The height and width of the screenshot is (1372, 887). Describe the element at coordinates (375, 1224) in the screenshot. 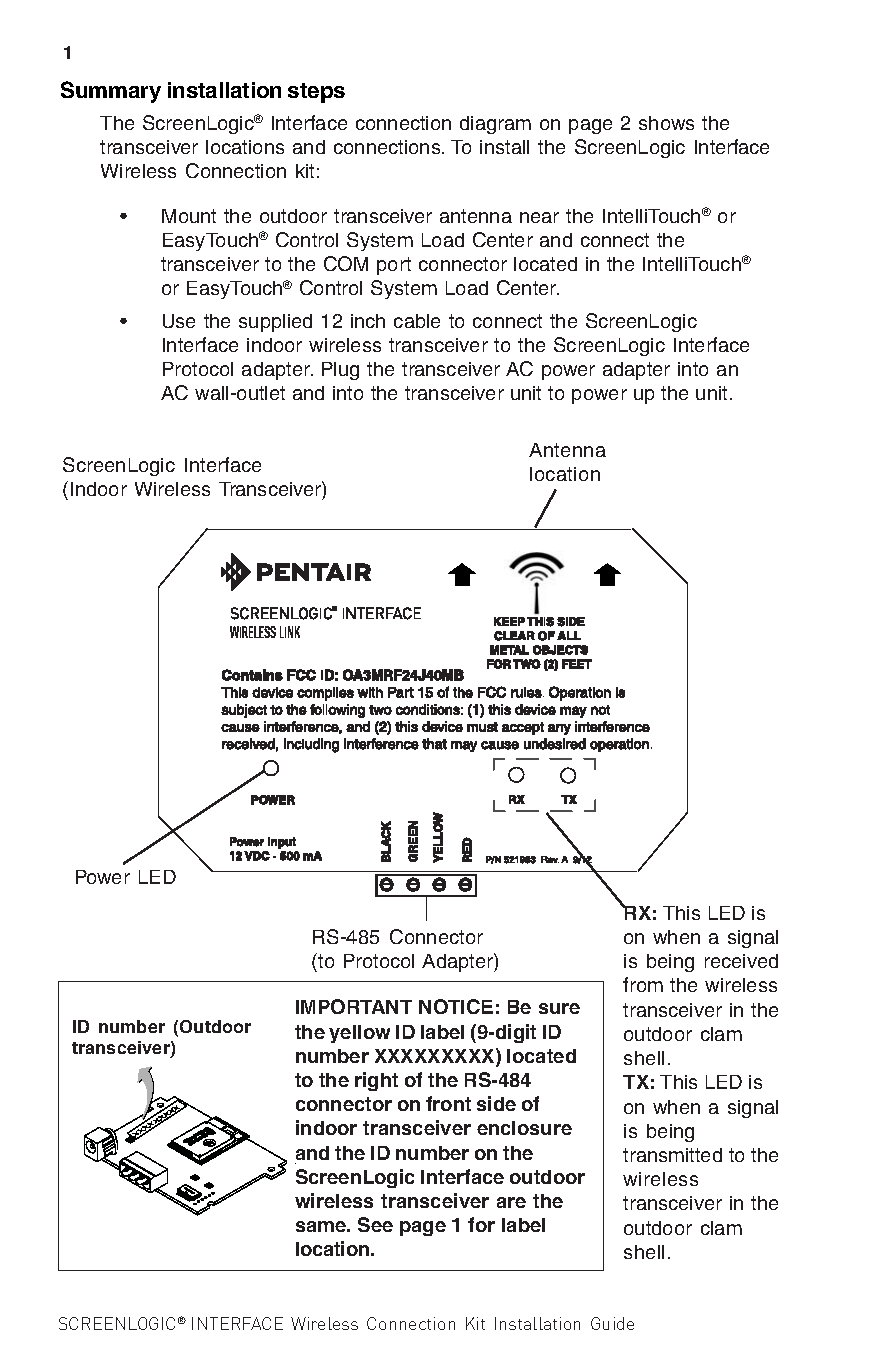

I see `See` at that location.
